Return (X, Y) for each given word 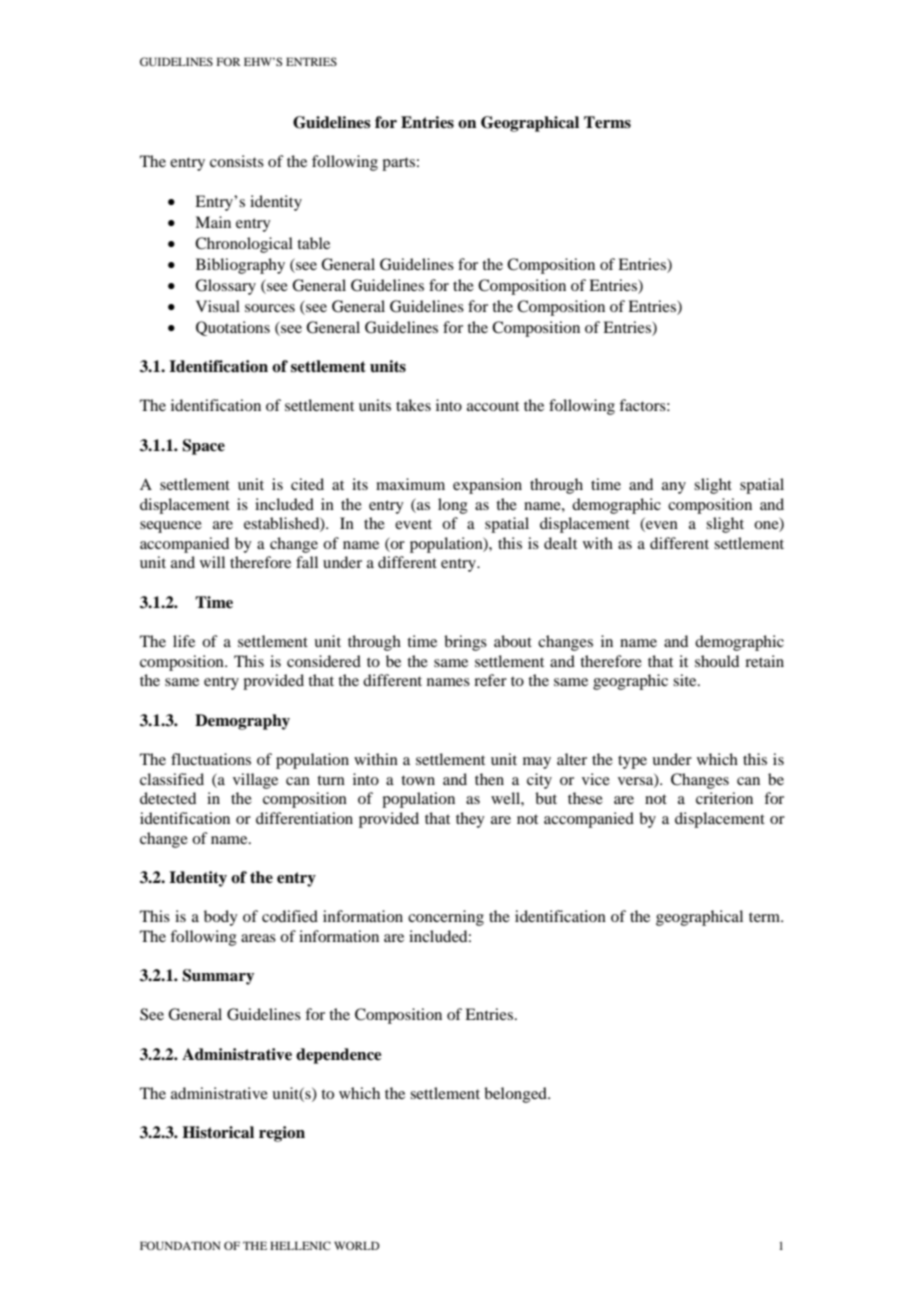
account (493, 406)
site (686, 680)
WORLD (357, 1245)
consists (237, 161)
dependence (339, 1056)
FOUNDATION (180, 1245)
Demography (242, 722)
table (313, 243)
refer (490, 680)
